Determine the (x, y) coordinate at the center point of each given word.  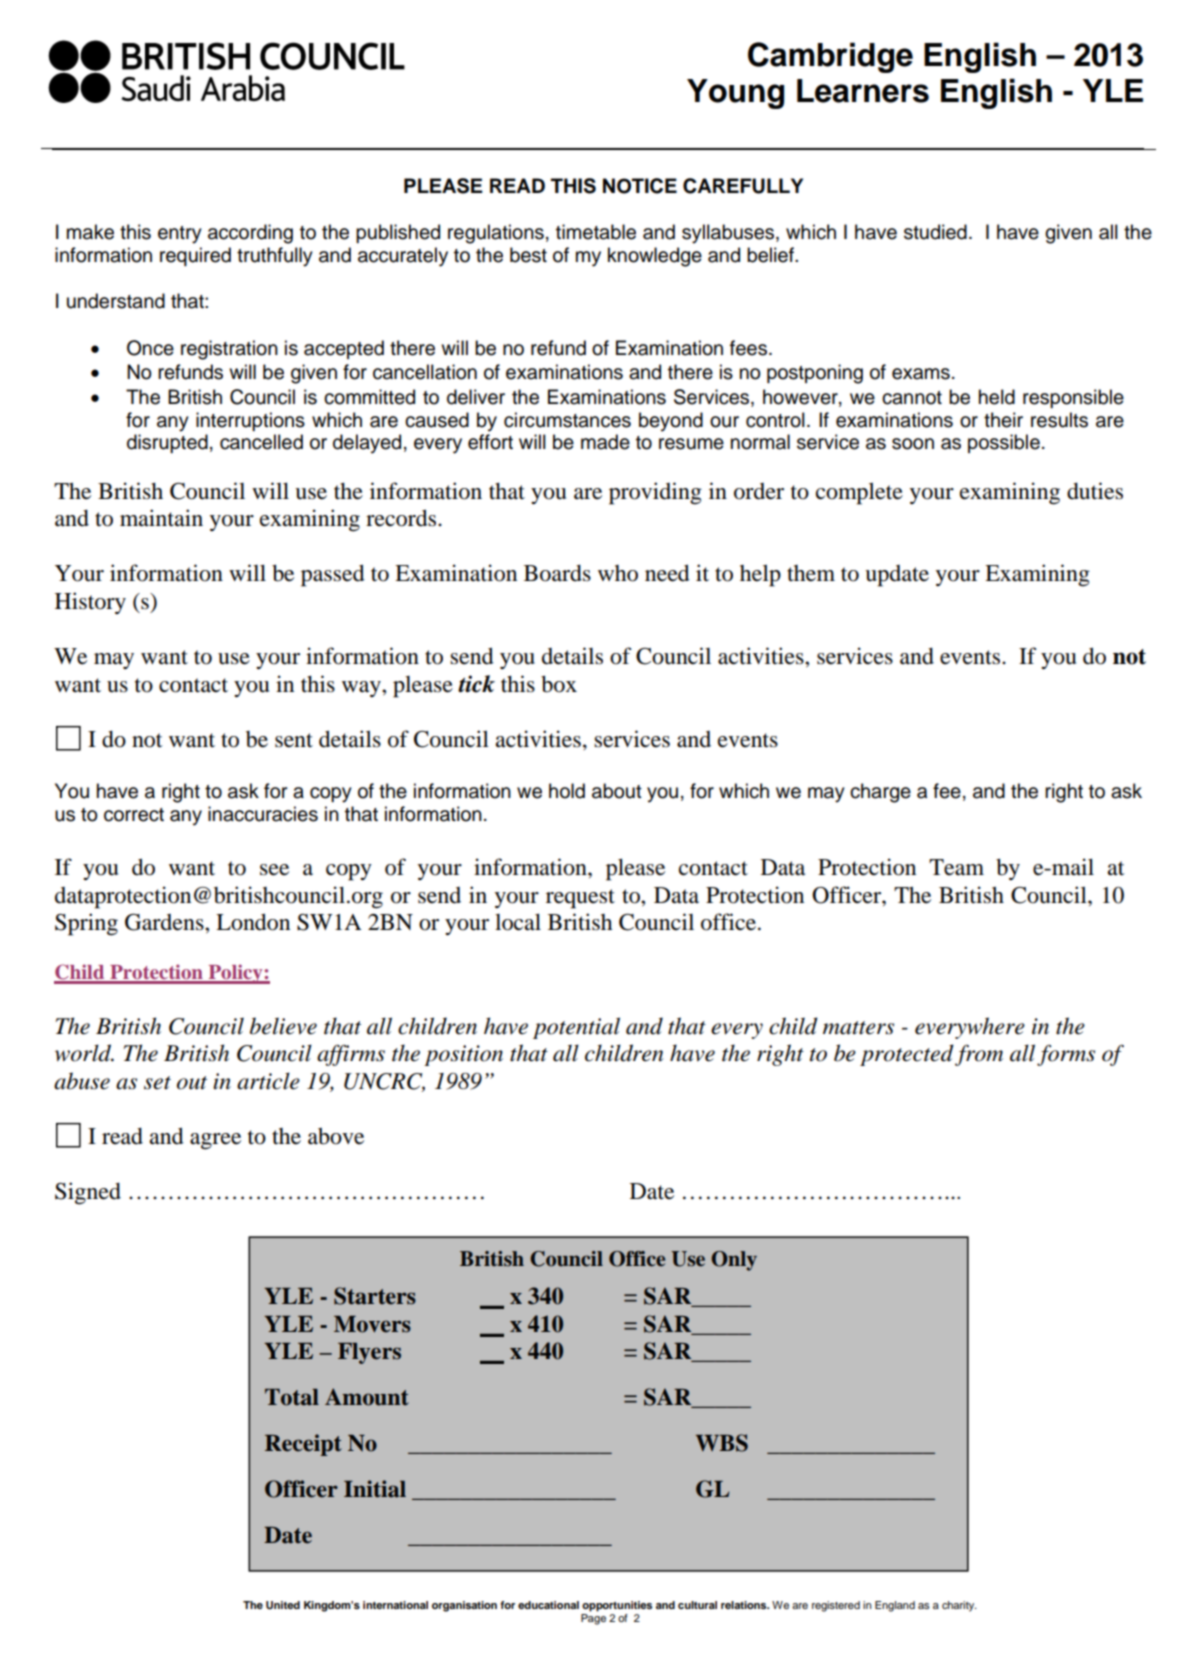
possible (1004, 443)
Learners (863, 91)
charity (959, 1606)
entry (180, 235)
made (605, 442)
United (283, 1605)
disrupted (167, 443)
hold (567, 791)
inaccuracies (263, 814)
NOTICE (640, 186)
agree (215, 1141)
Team (956, 867)
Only (734, 1261)
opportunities (617, 1606)
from (979, 1055)
